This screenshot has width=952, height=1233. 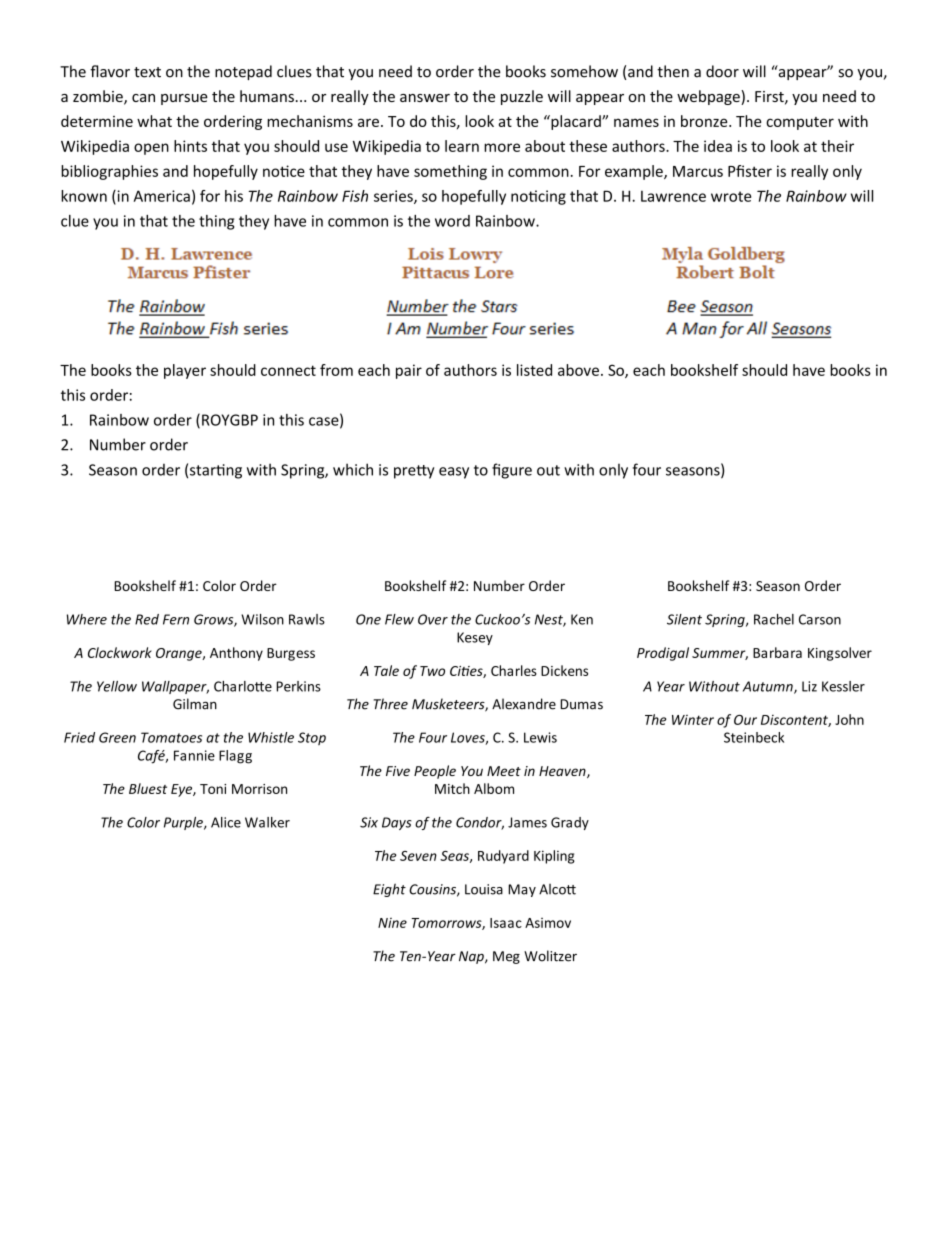 What do you see at coordinates (226, 822) in the screenshot?
I see `Alice` at bounding box center [226, 822].
